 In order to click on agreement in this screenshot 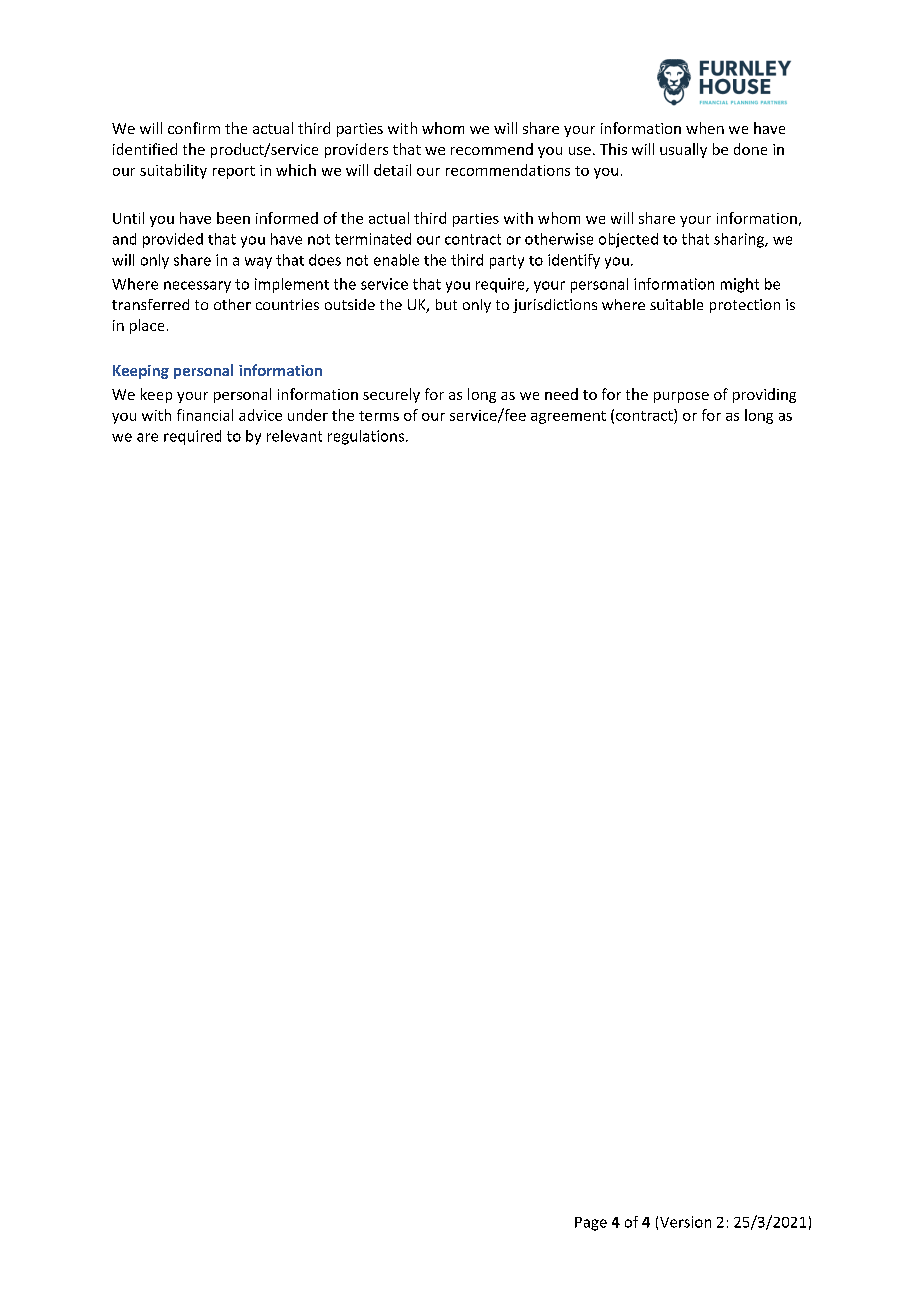, I will do `click(568, 417)`.
